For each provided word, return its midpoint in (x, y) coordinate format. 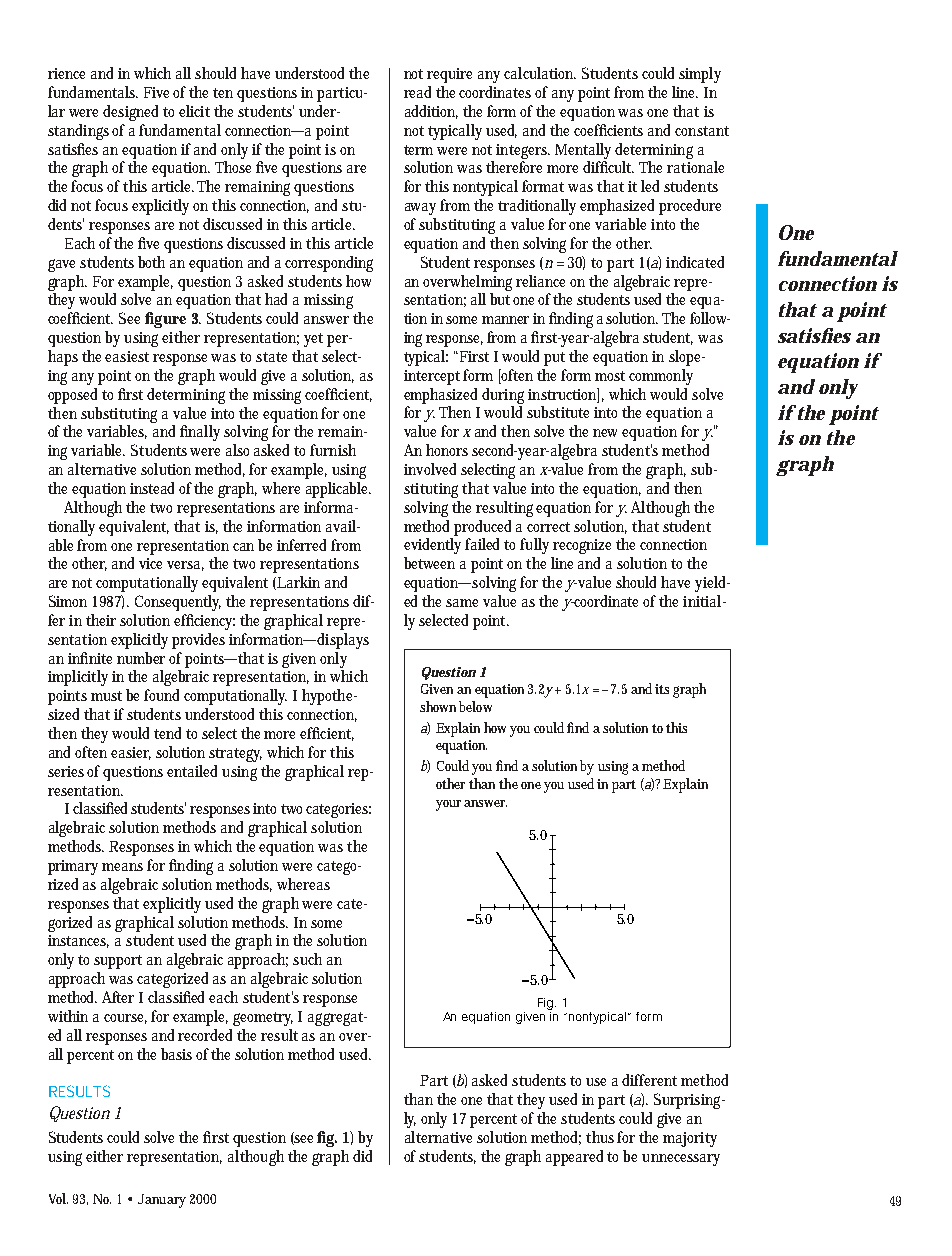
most (610, 376)
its (662, 689)
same (462, 603)
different (649, 1080)
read (417, 92)
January (162, 1201)
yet (313, 340)
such (307, 959)
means (122, 867)
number (141, 658)
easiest (127, 356)
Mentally (583, 151)
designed (130, 113)
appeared (574, 1158)
